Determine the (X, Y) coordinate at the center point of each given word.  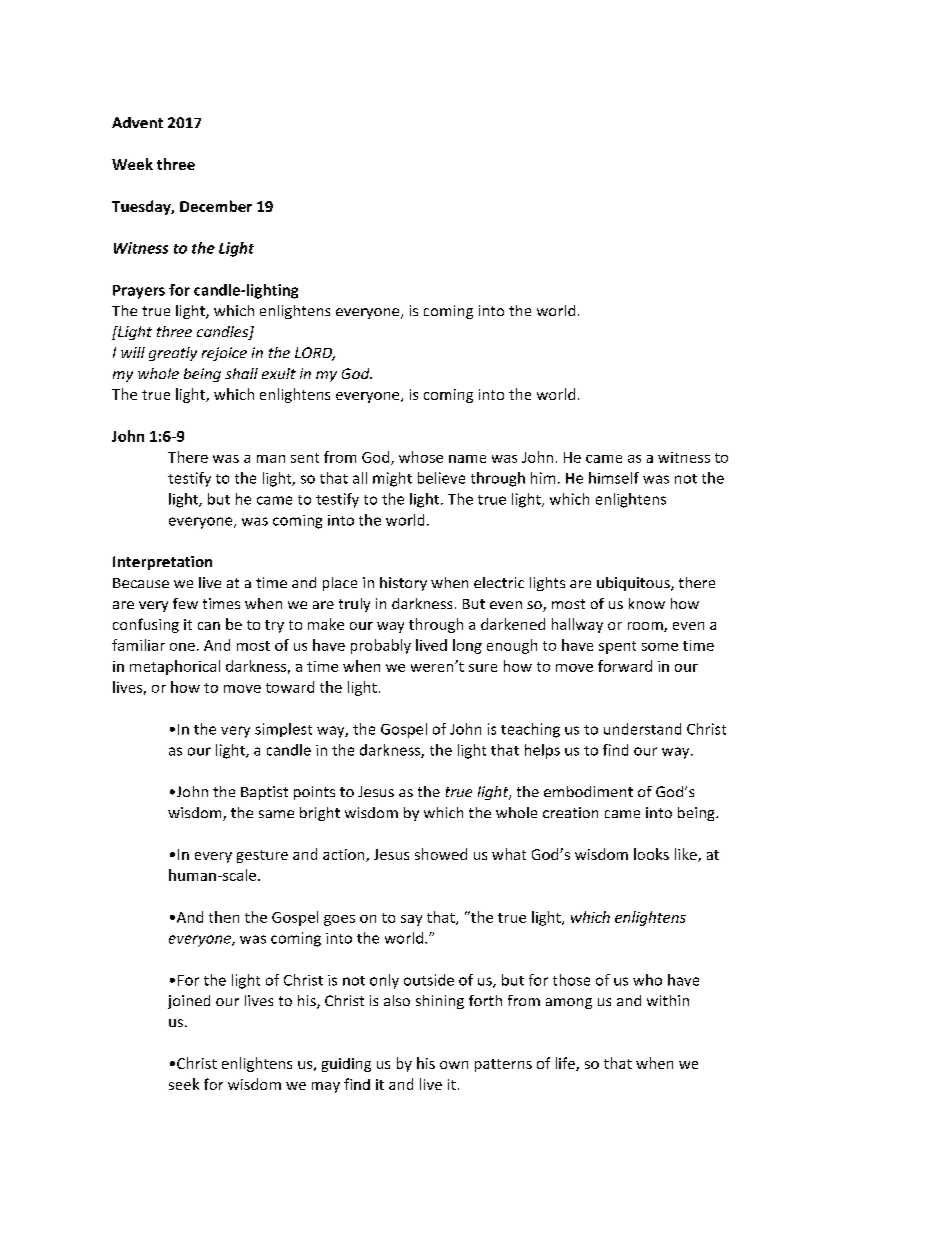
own (454, 1065)
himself (614, 478)
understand (642, 729)
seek (184, 1084)
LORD (315, 354)
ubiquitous (634, 584)
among (569, 1003)
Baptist (264, 793)
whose (421, 457)
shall (241, 373)
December (216, 206)
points (314, 793)
